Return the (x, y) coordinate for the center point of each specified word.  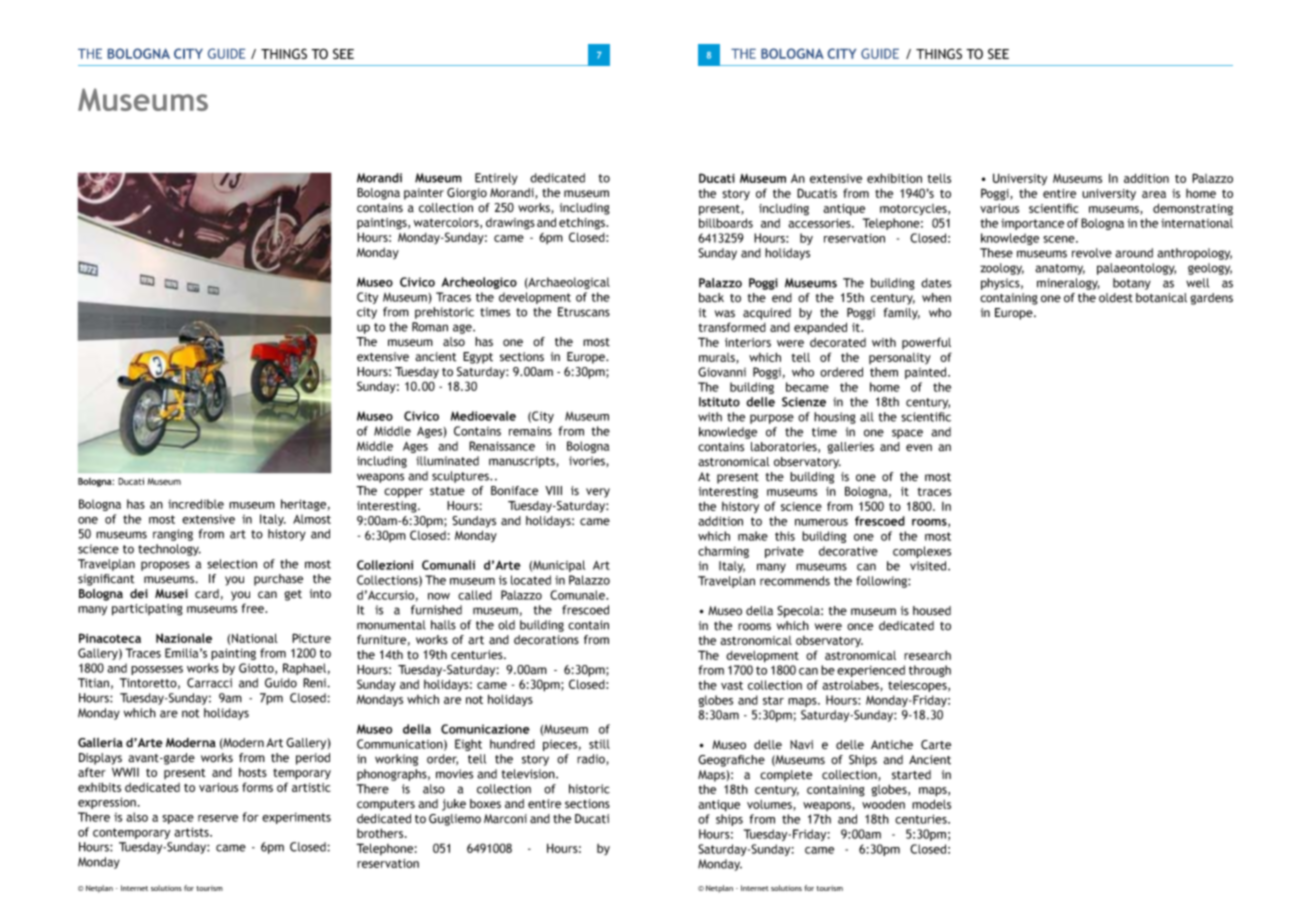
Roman (430, 327)
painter (424, 194)
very (598, 493)
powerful (926, 343)
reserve (218, 818)
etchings (583, 223)
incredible (196, 504)
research (927, 655)
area (1154, 194)
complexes (922, 552)
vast (732, 685)
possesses (157, 670)
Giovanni (722, 372)
